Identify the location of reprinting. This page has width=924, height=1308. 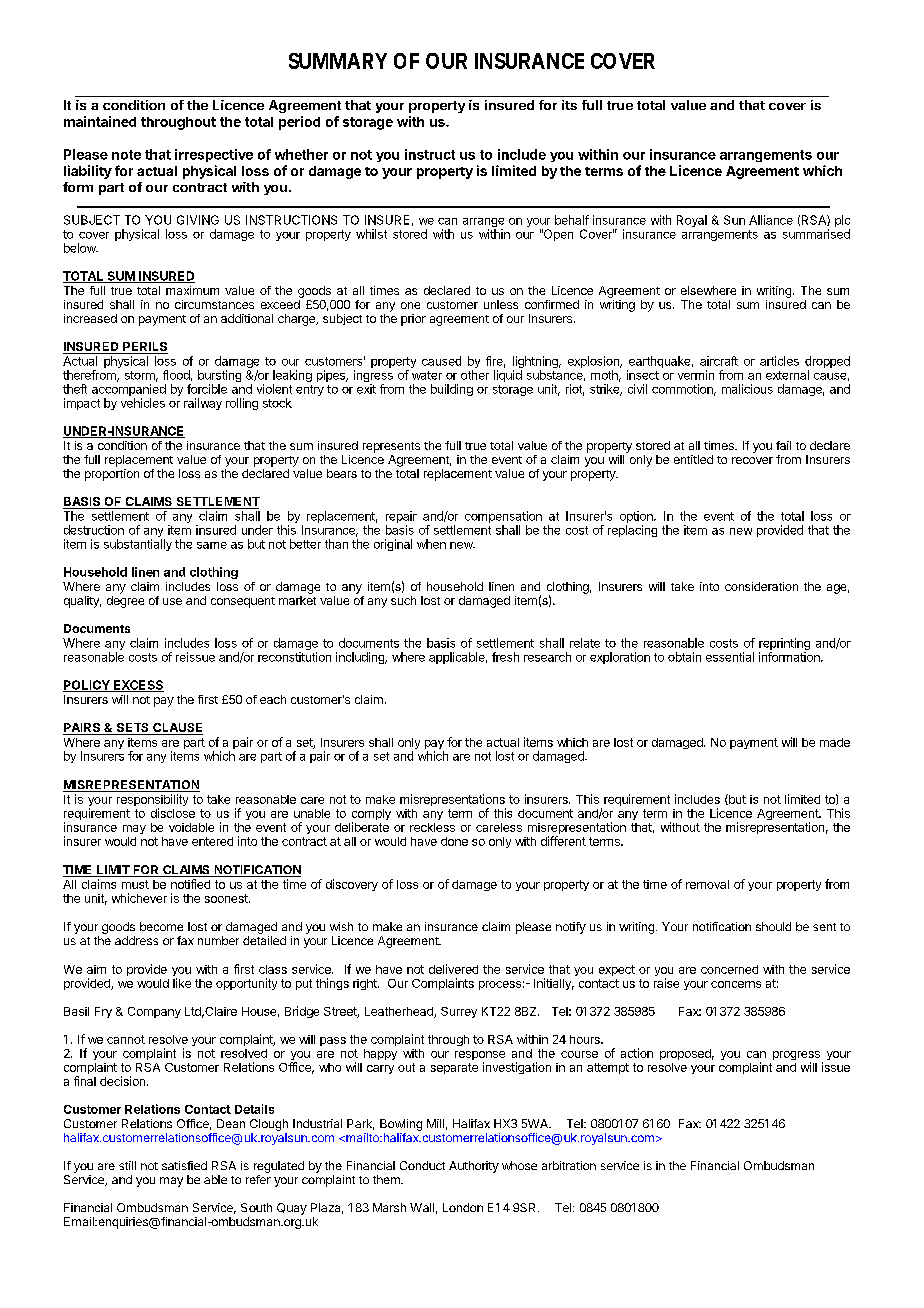
(784, 645).
